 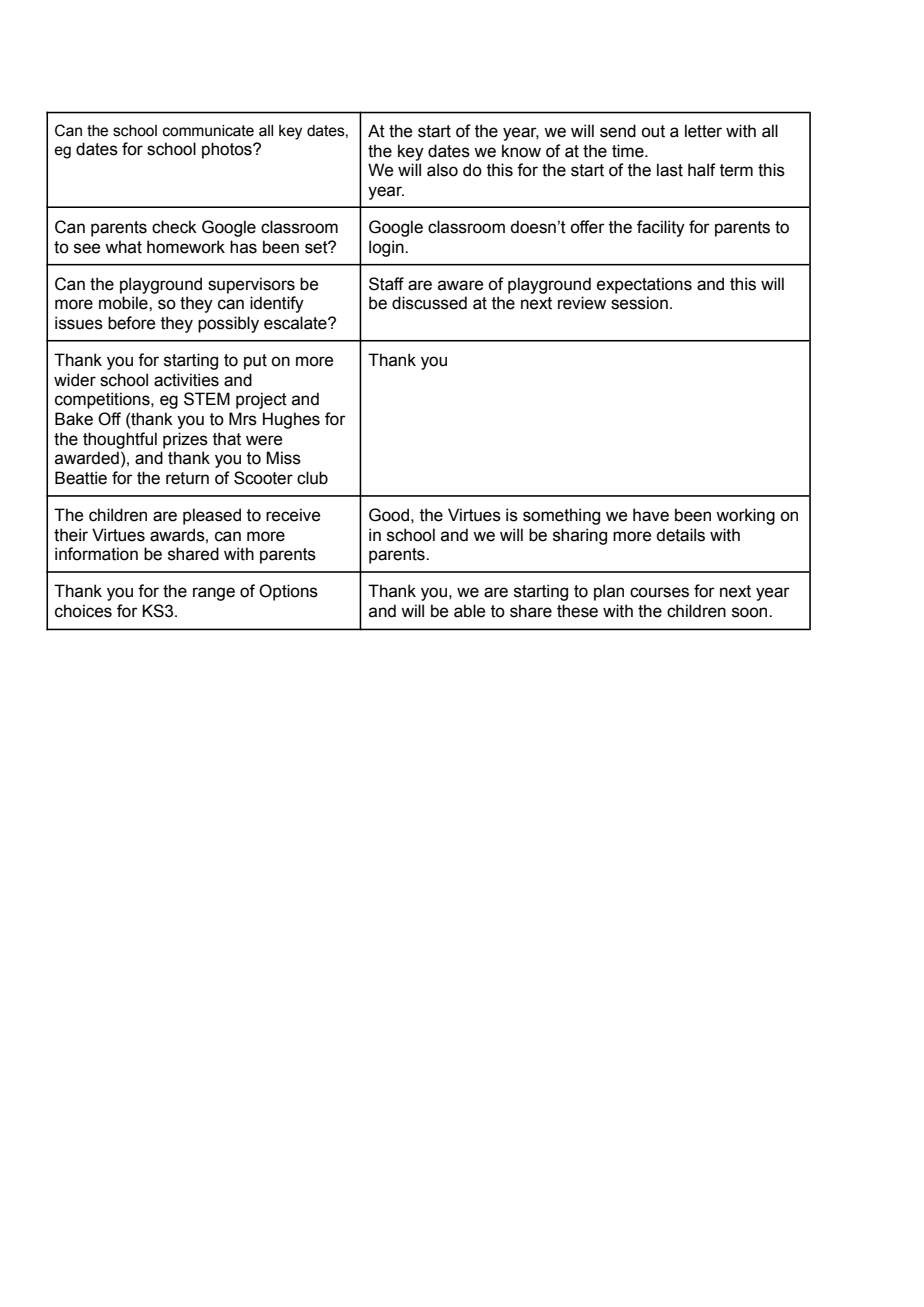 I want to click on competitions, so click(x=103, y=400).
